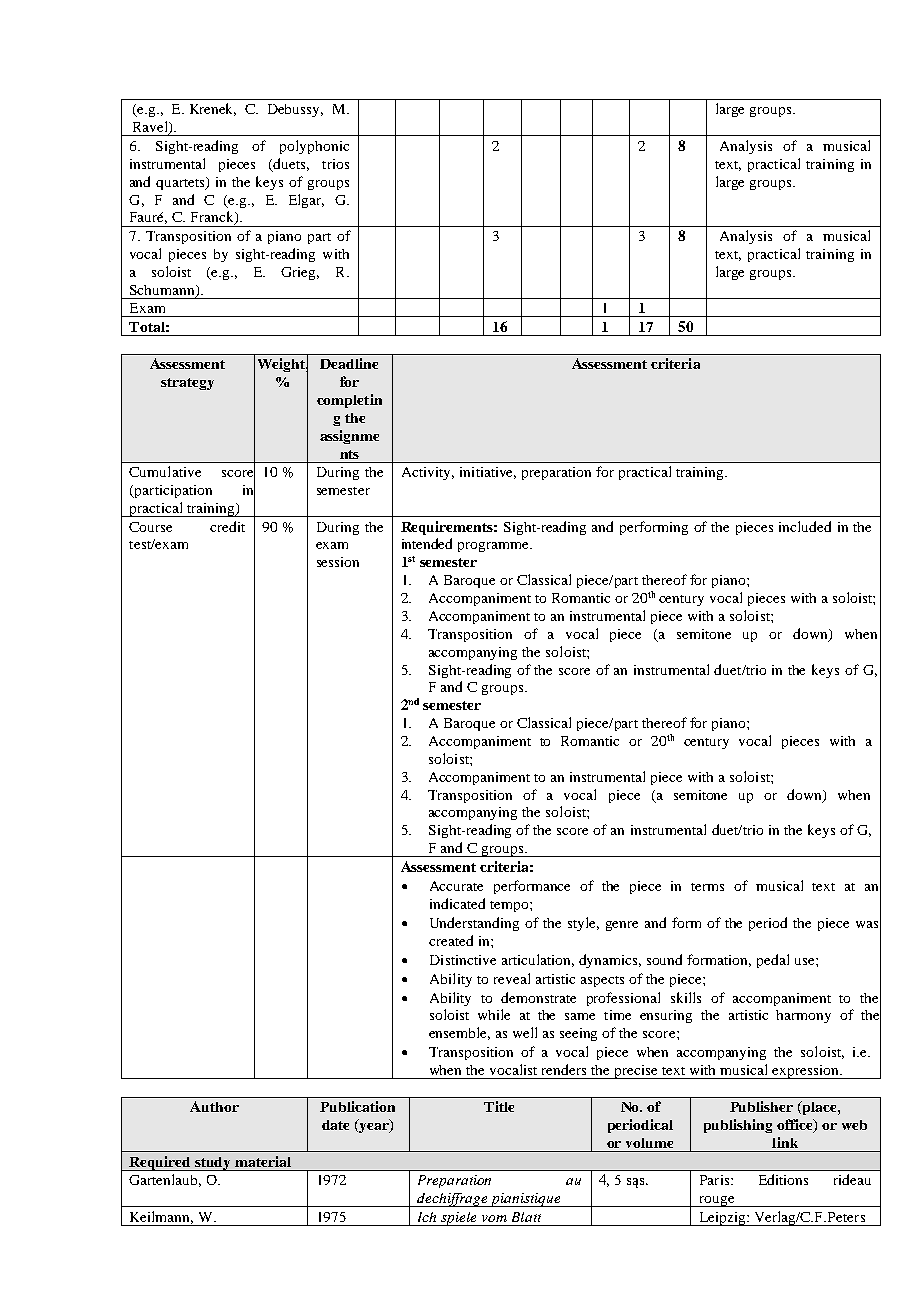 This screenshot has width=924, height=1308. I want to click on Understanding, so click(474, 924).
